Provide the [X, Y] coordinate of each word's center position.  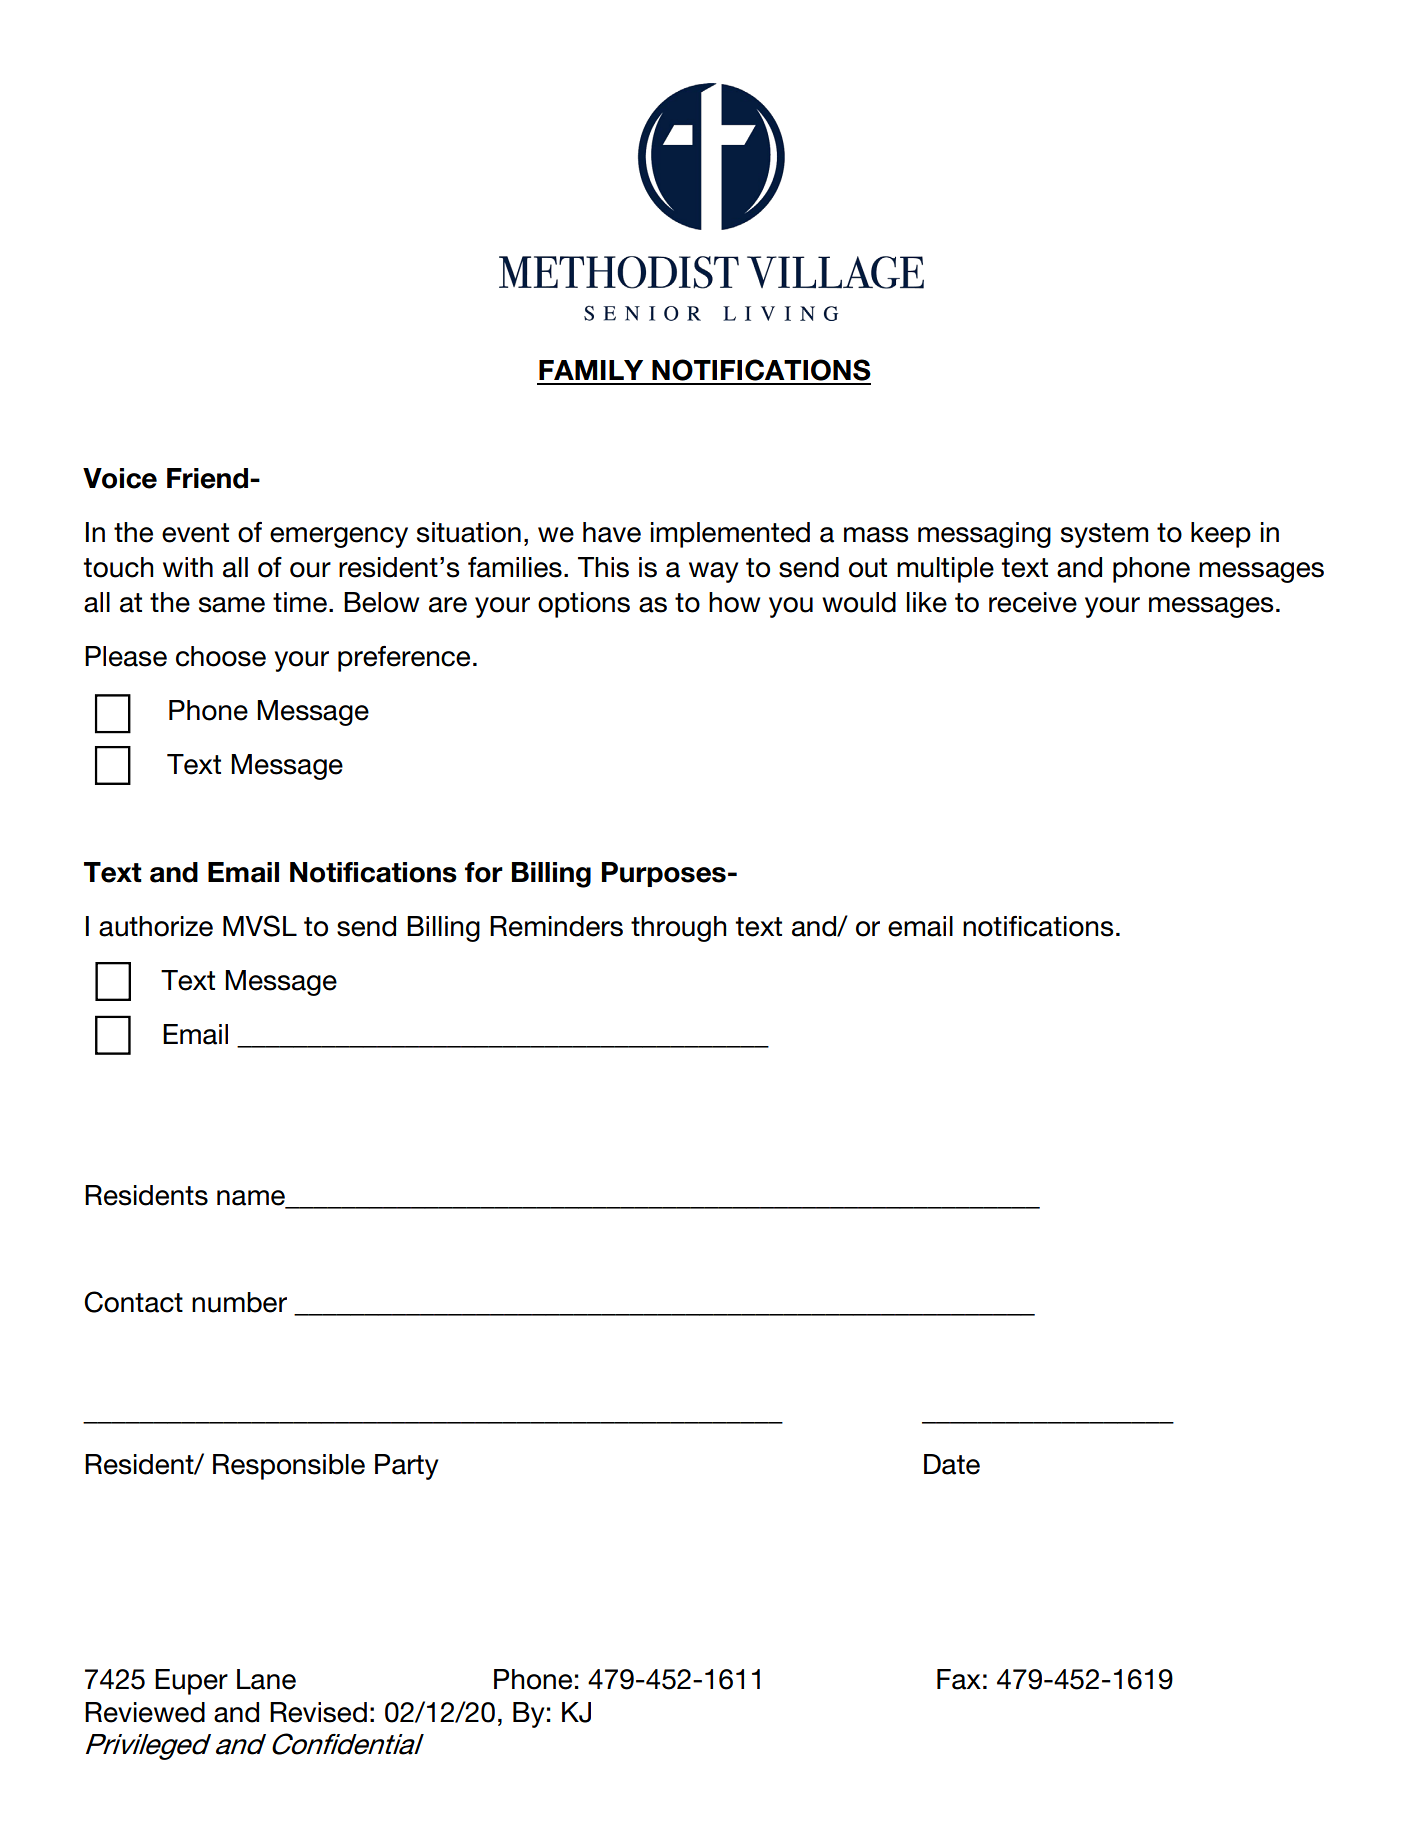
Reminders [556, 926]
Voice [120, 478]
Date [952, 1464]
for [484, 872]
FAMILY [591, 370]
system [1104, 535]
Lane [266, 1679]
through [679, 929]
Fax [959, 1679]
